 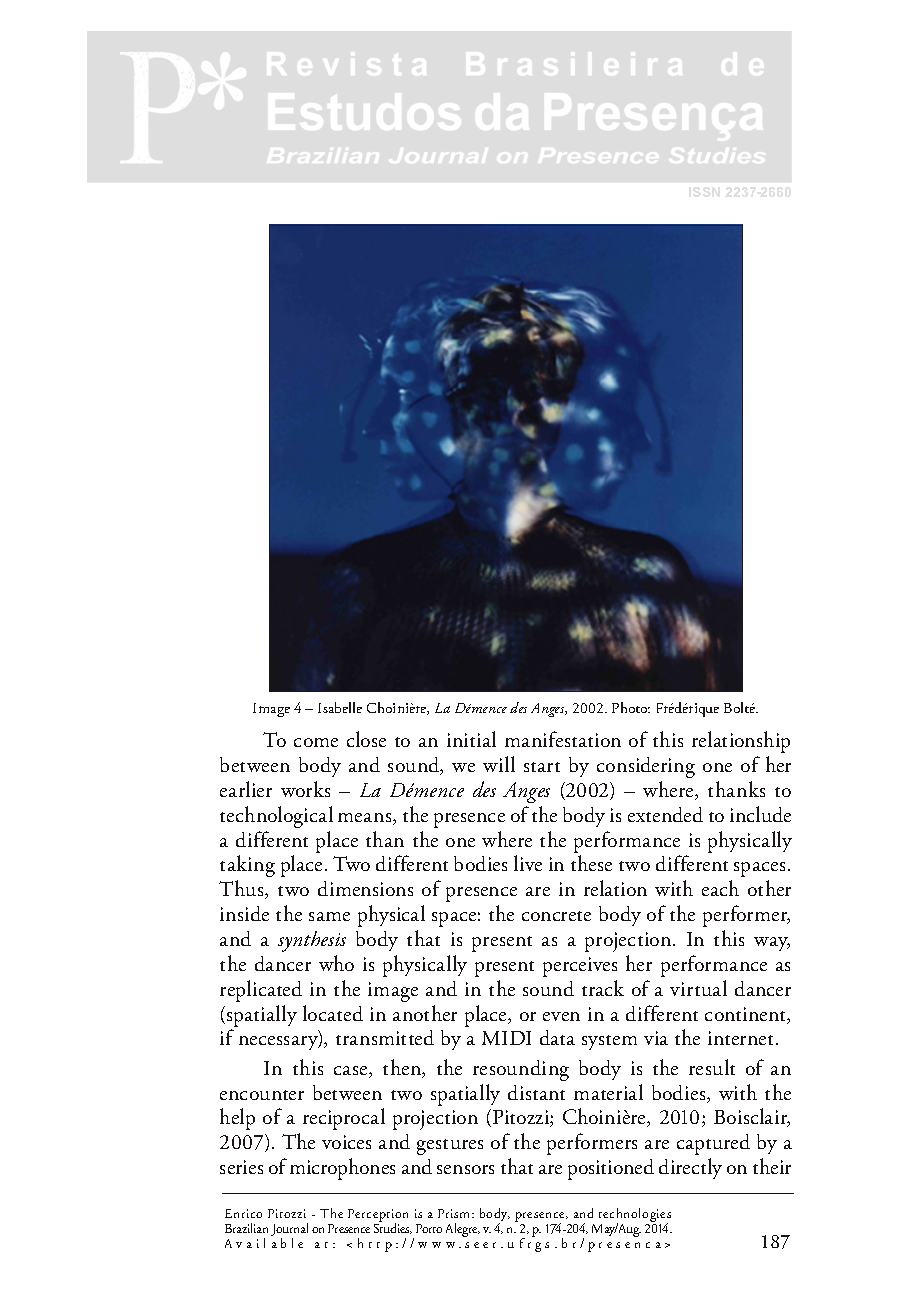 What do you see at coordinates (712, 1067) in the page?
I see `result` at bounding box center [712, 1067].
